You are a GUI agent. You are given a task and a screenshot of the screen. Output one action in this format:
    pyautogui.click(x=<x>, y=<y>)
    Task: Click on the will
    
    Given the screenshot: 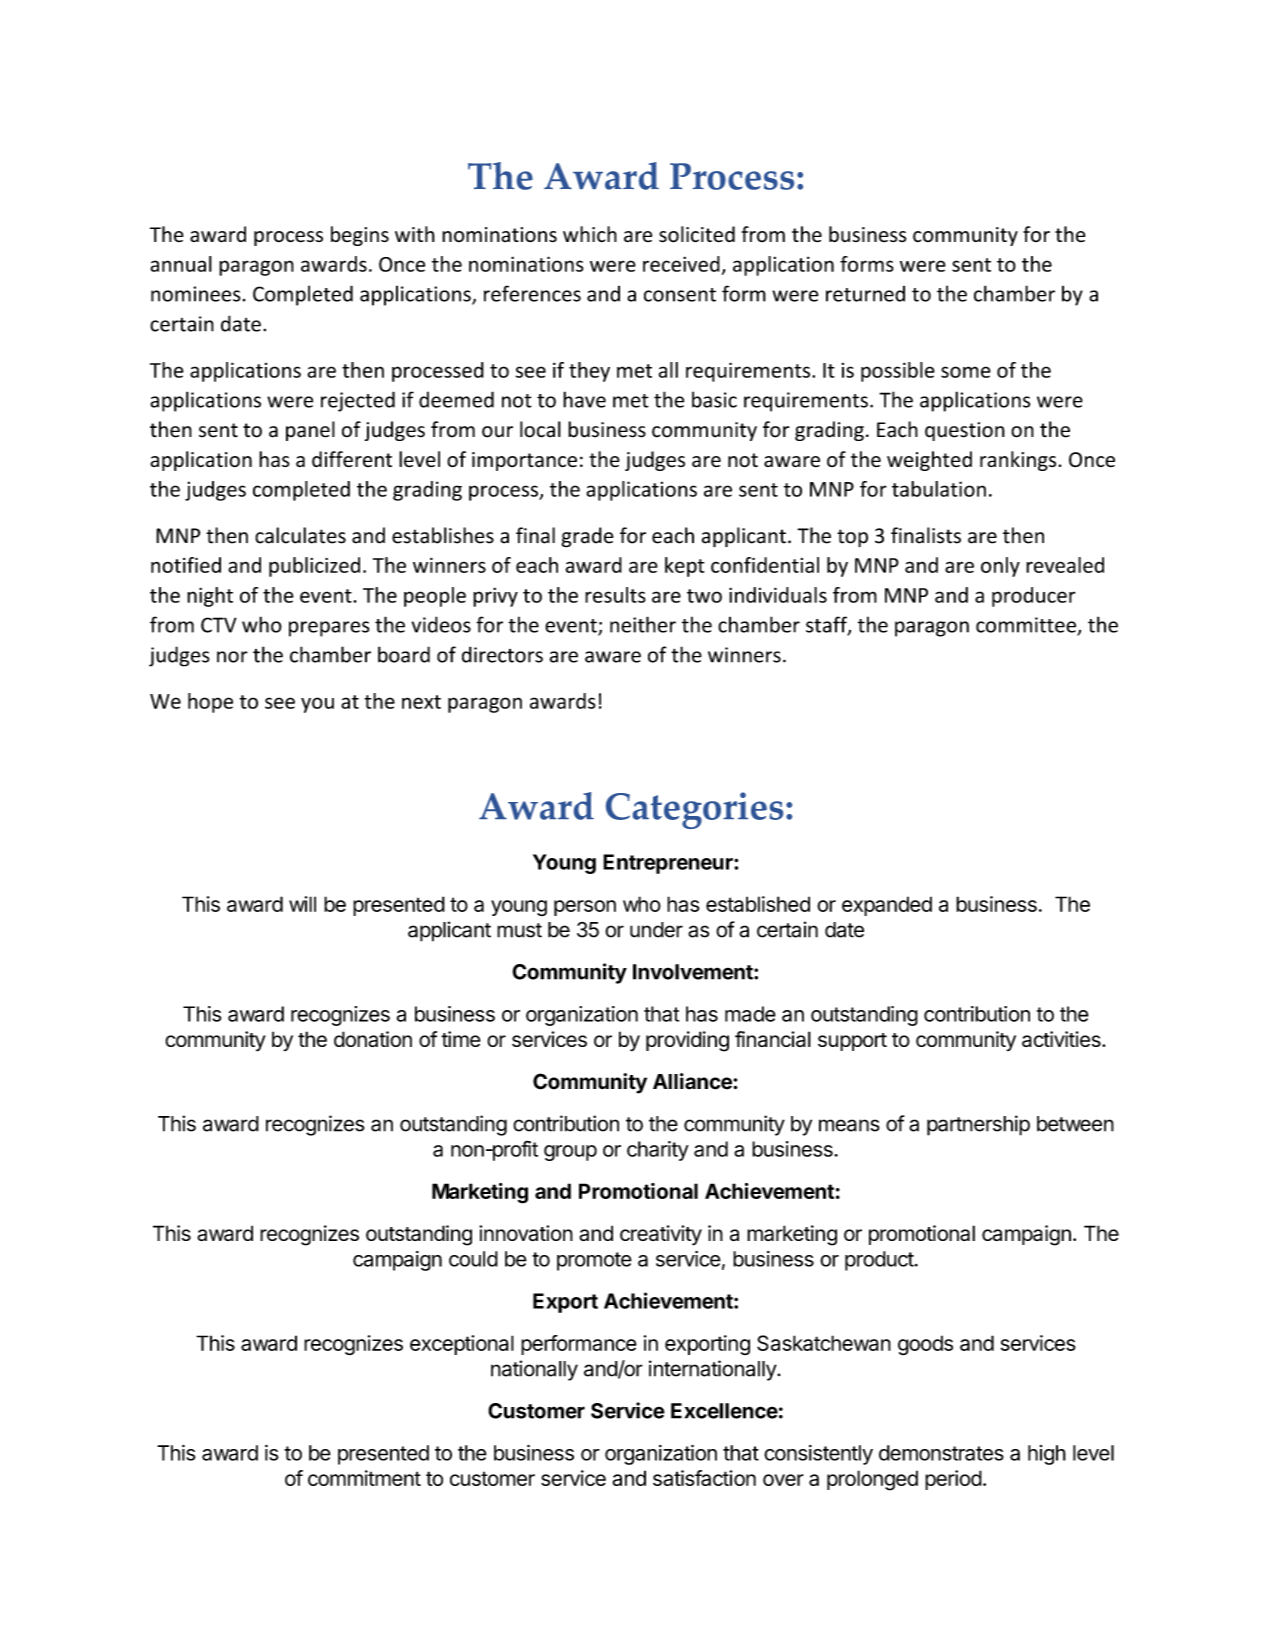 What is the action you would take?
    pyautogui.click(x=302, y=904)
